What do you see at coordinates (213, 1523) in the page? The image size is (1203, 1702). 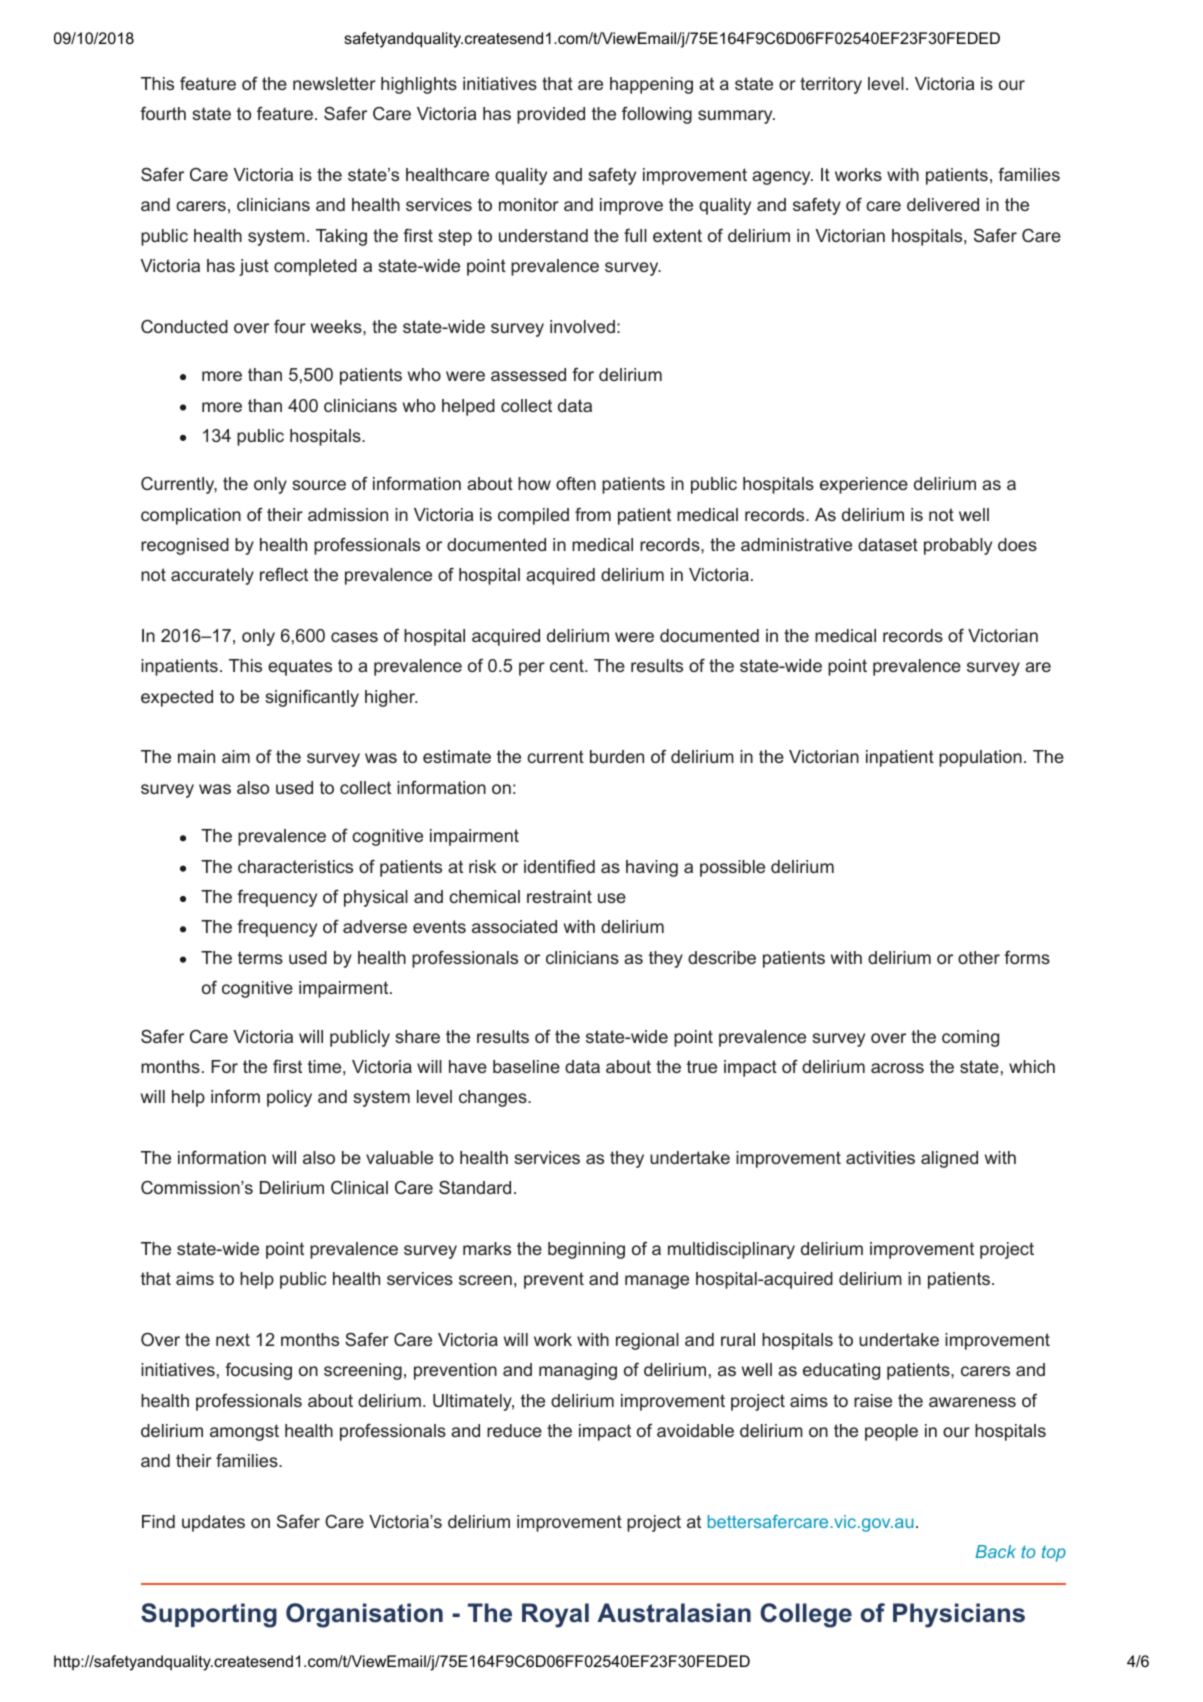 I see `updates` at bounding box center [213, 1523].
